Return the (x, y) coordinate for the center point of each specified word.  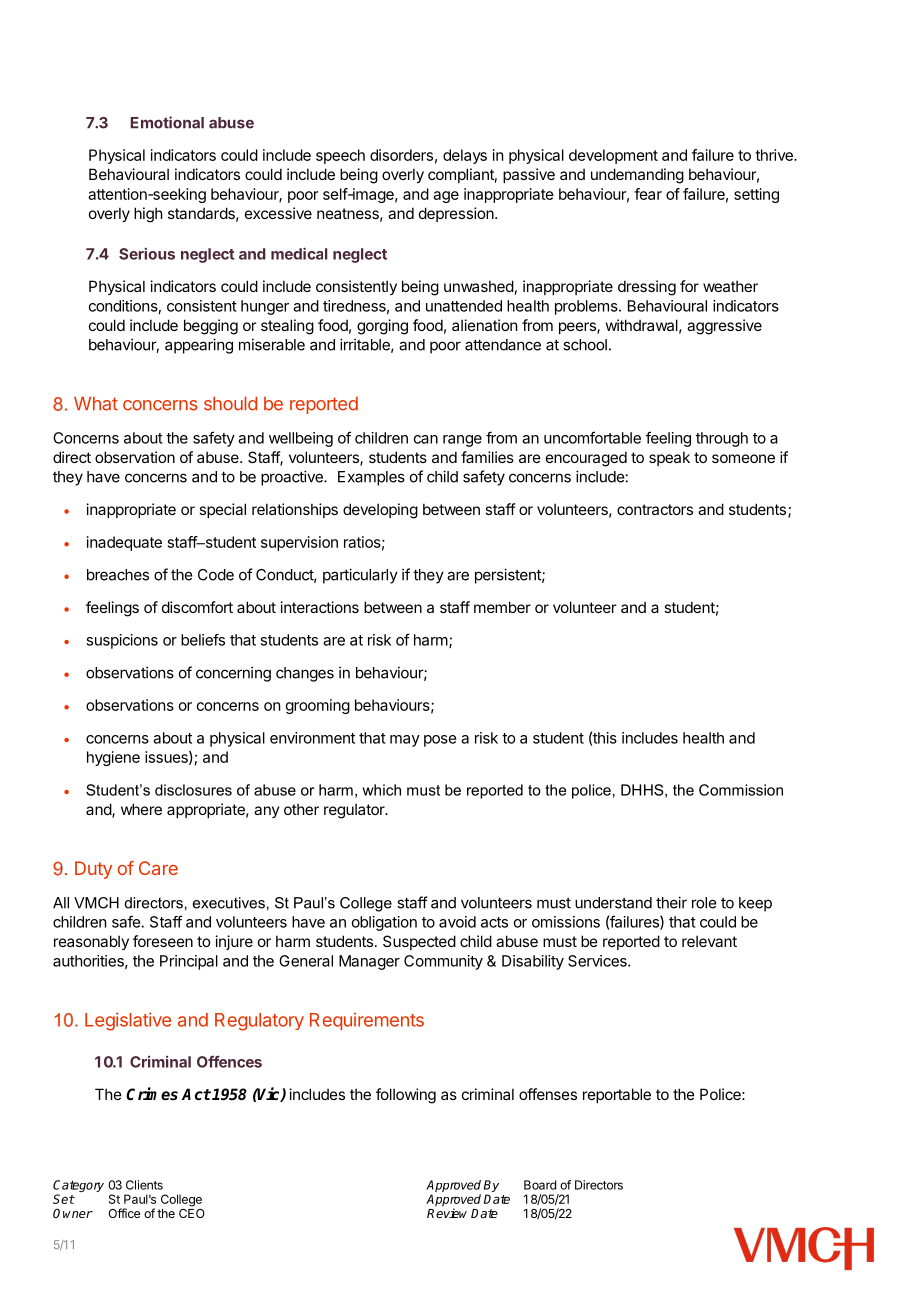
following (406, 1096)
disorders (401, 155)
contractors (655, 509)
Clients (144, 1185)
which (381, 790)
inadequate (124, 543)
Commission (741, 790)
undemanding (637, 176)
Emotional (167, 122)
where (141, 809)
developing (380, 511)
